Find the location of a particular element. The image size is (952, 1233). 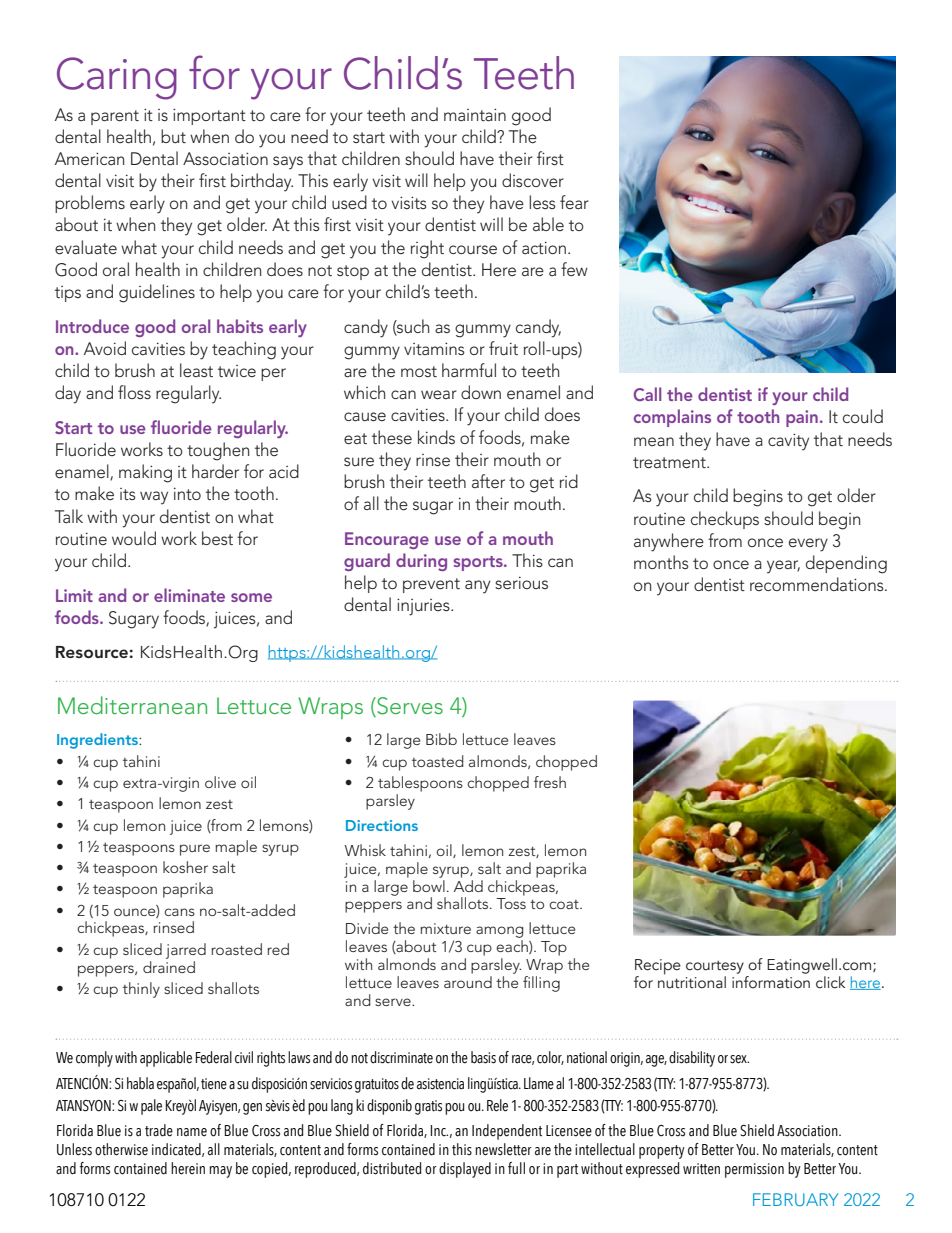

maintain is located at coordinates (475, 114).
